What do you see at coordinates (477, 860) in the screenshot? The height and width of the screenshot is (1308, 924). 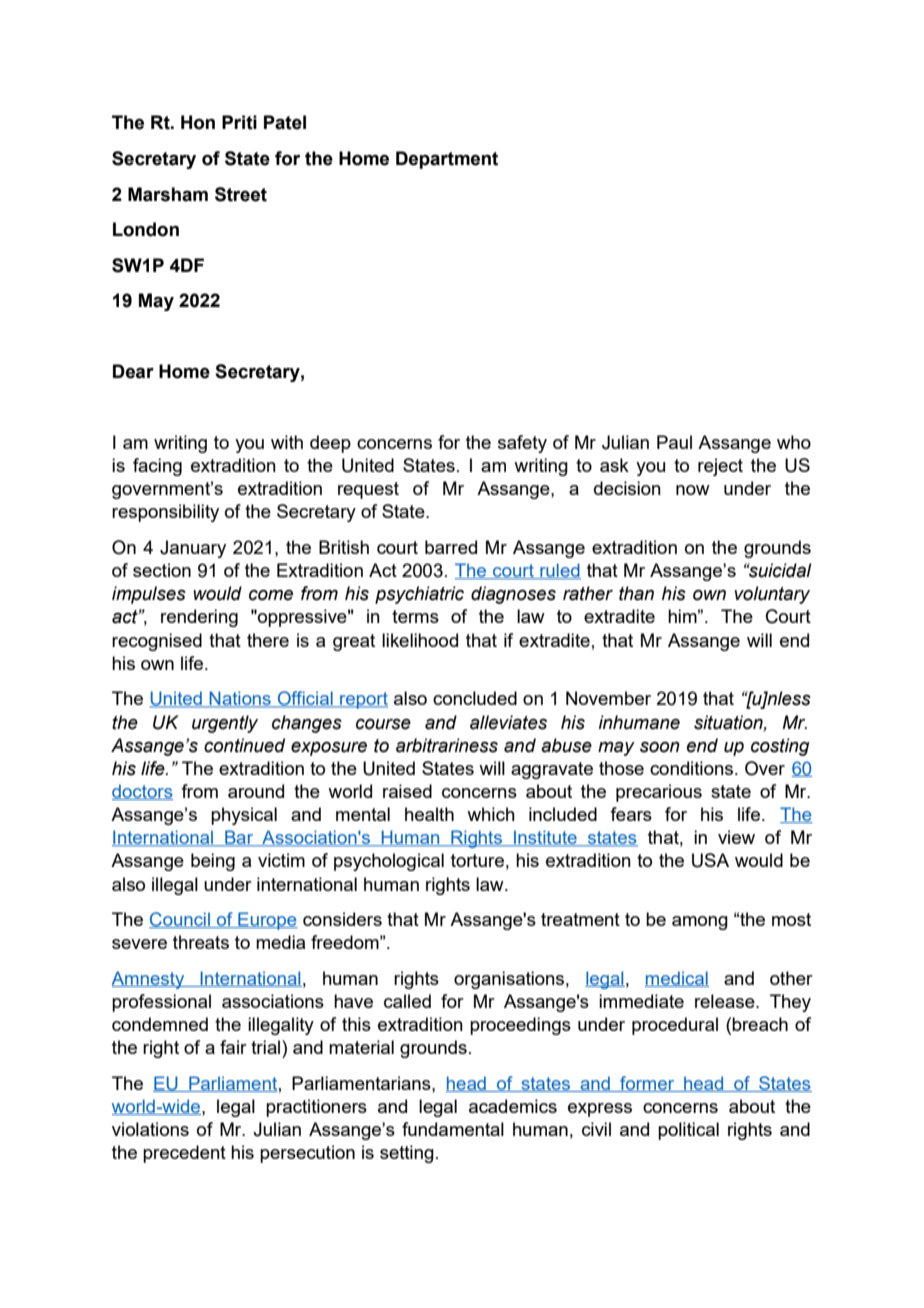 I see `torture` at bounding box center [477, 860].
